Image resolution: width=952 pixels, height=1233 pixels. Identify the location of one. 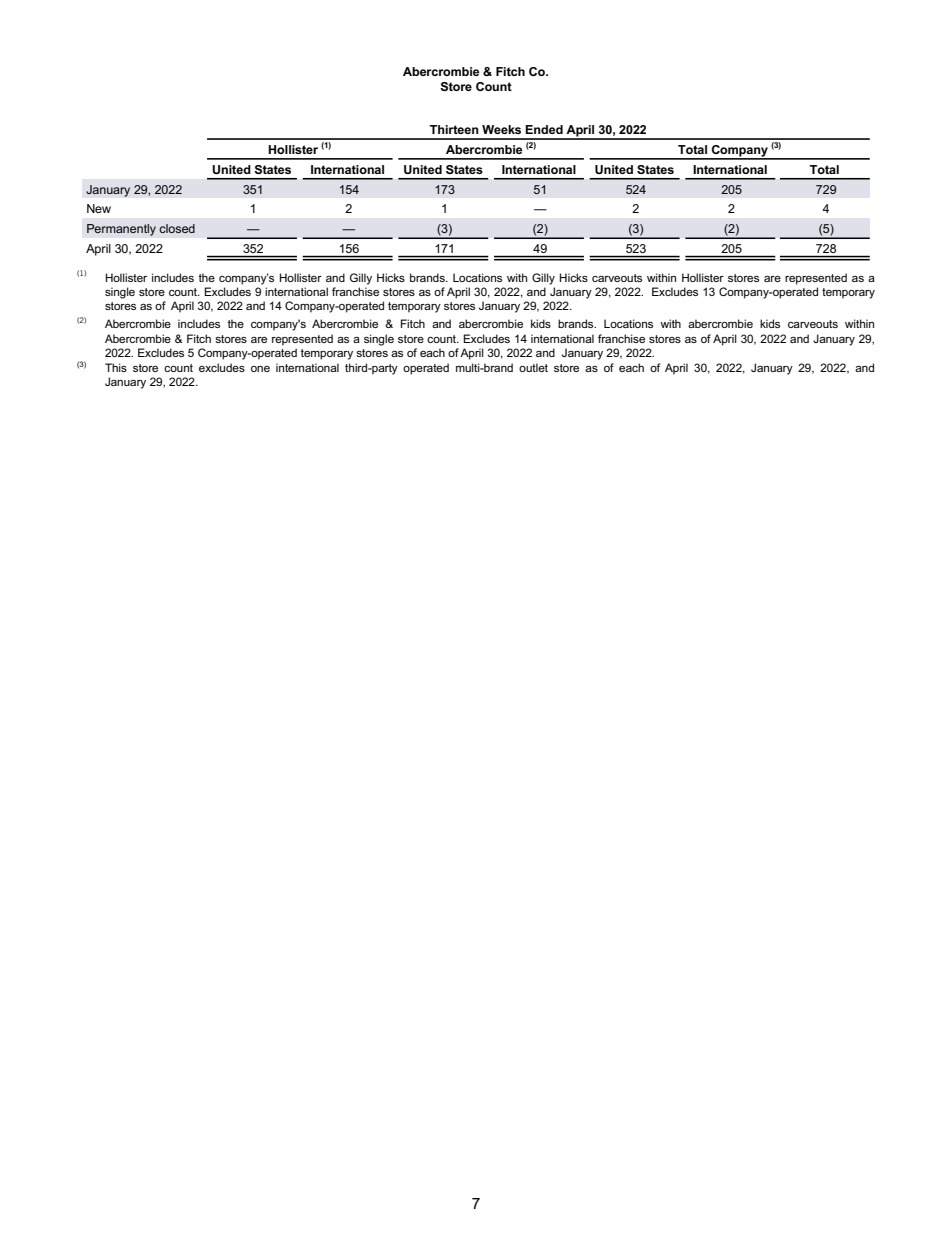
(260, 369).
